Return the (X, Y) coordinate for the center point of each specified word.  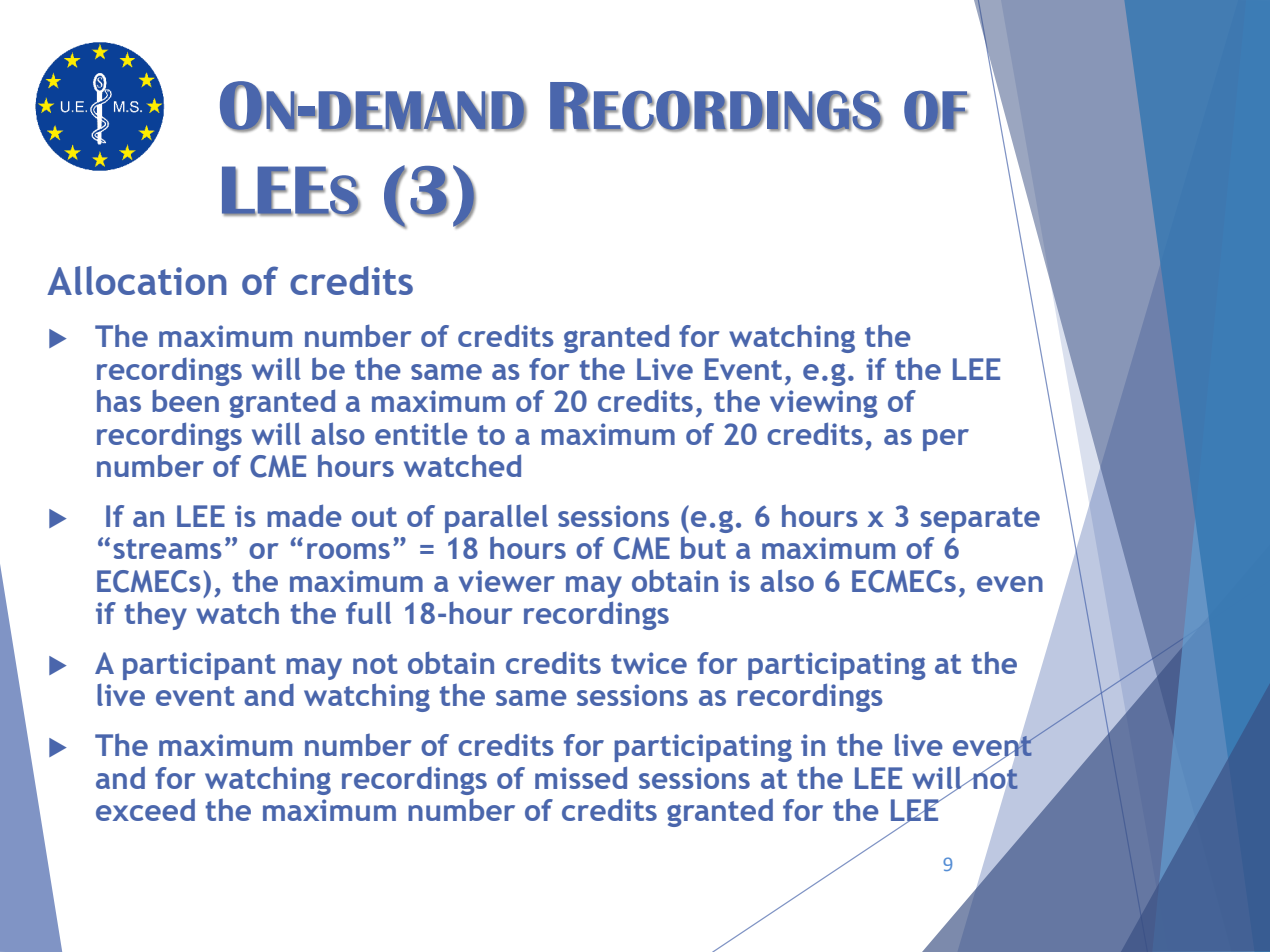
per (946, 440)
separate (980, 520)
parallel (496, 518)
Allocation (137, 280)
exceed (145, 810)
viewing (823, 404)
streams (167, 549)
